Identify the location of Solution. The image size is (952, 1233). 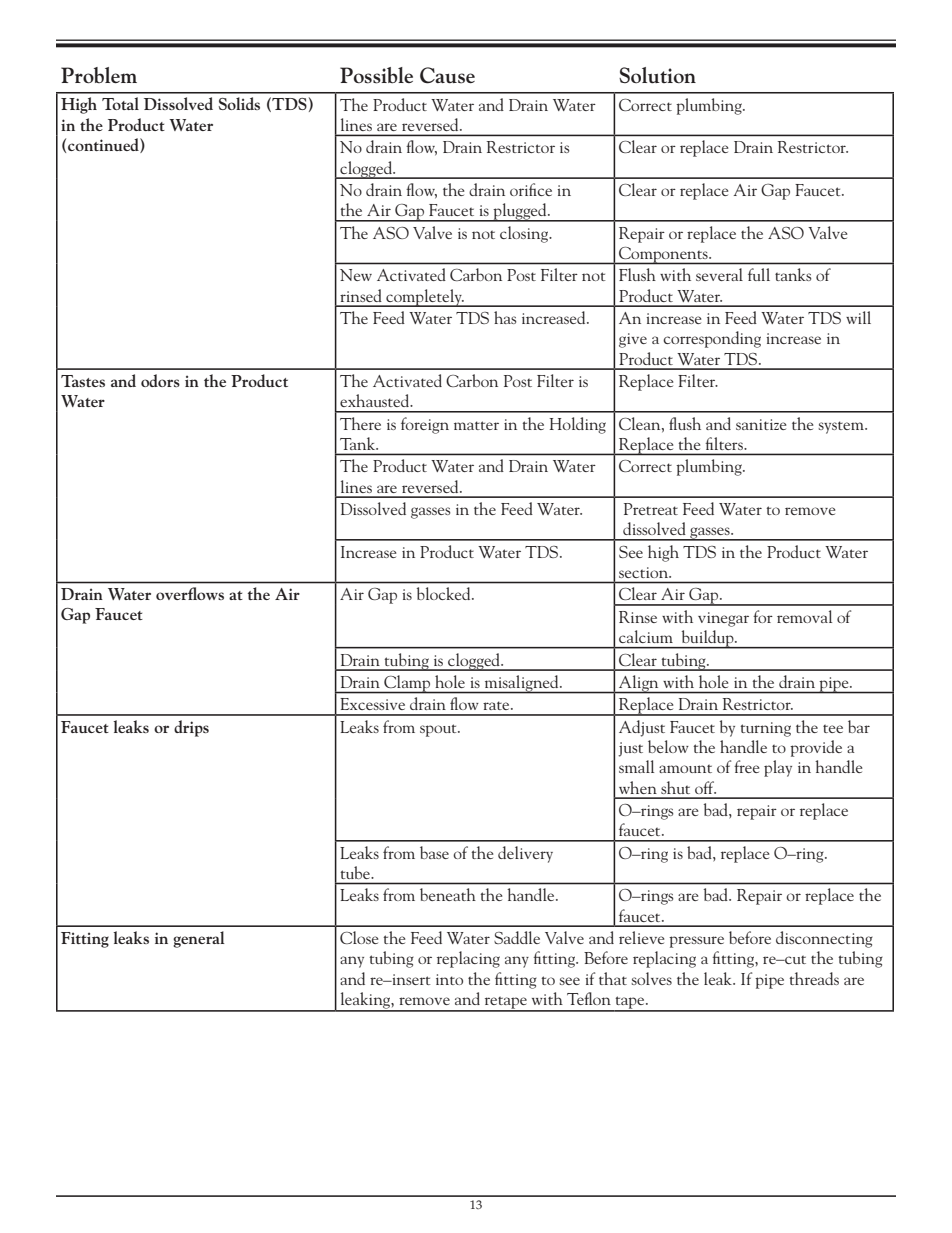
(657, 75).
